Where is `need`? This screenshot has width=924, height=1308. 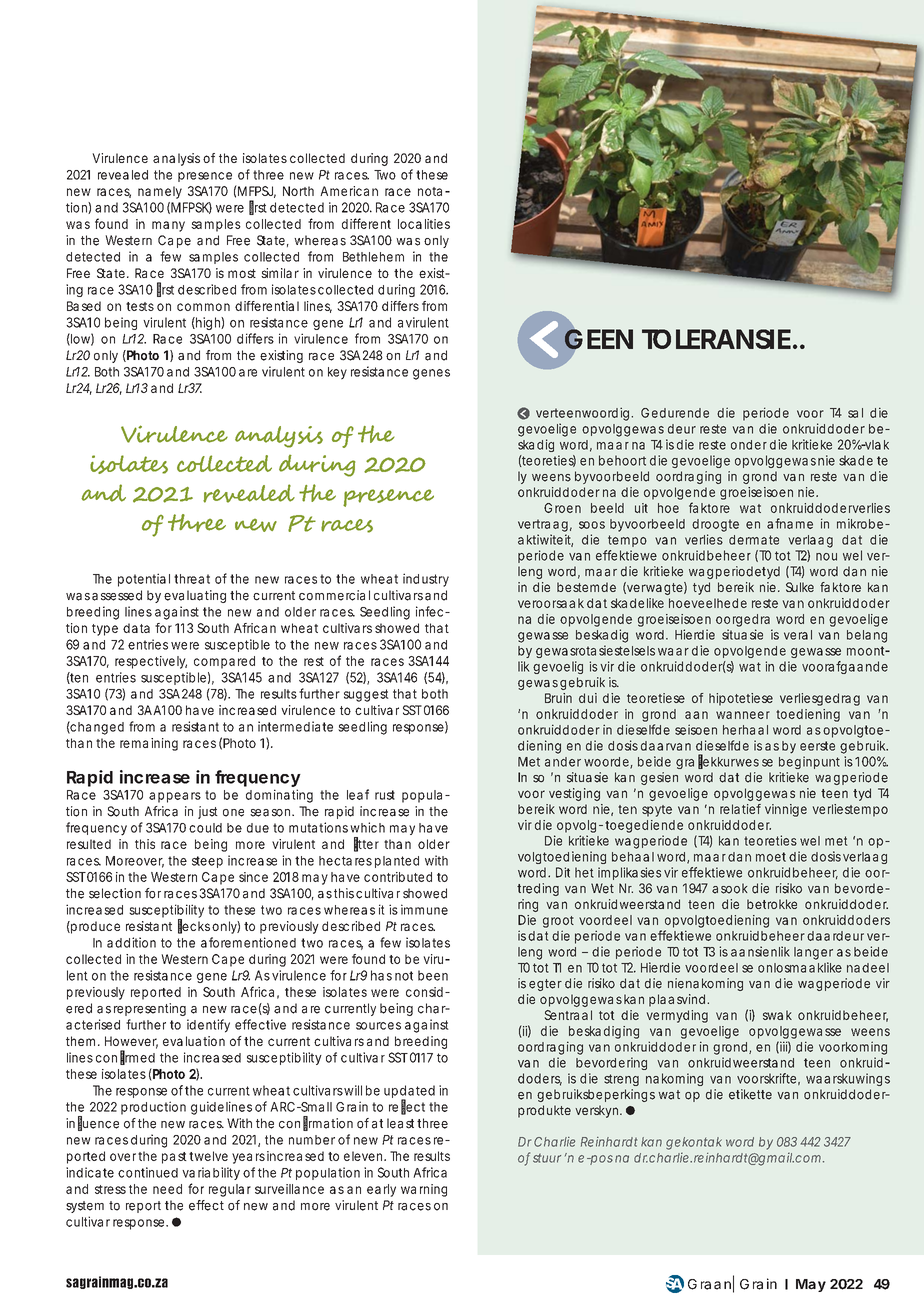
need is located at coordinates (167, 1189).
